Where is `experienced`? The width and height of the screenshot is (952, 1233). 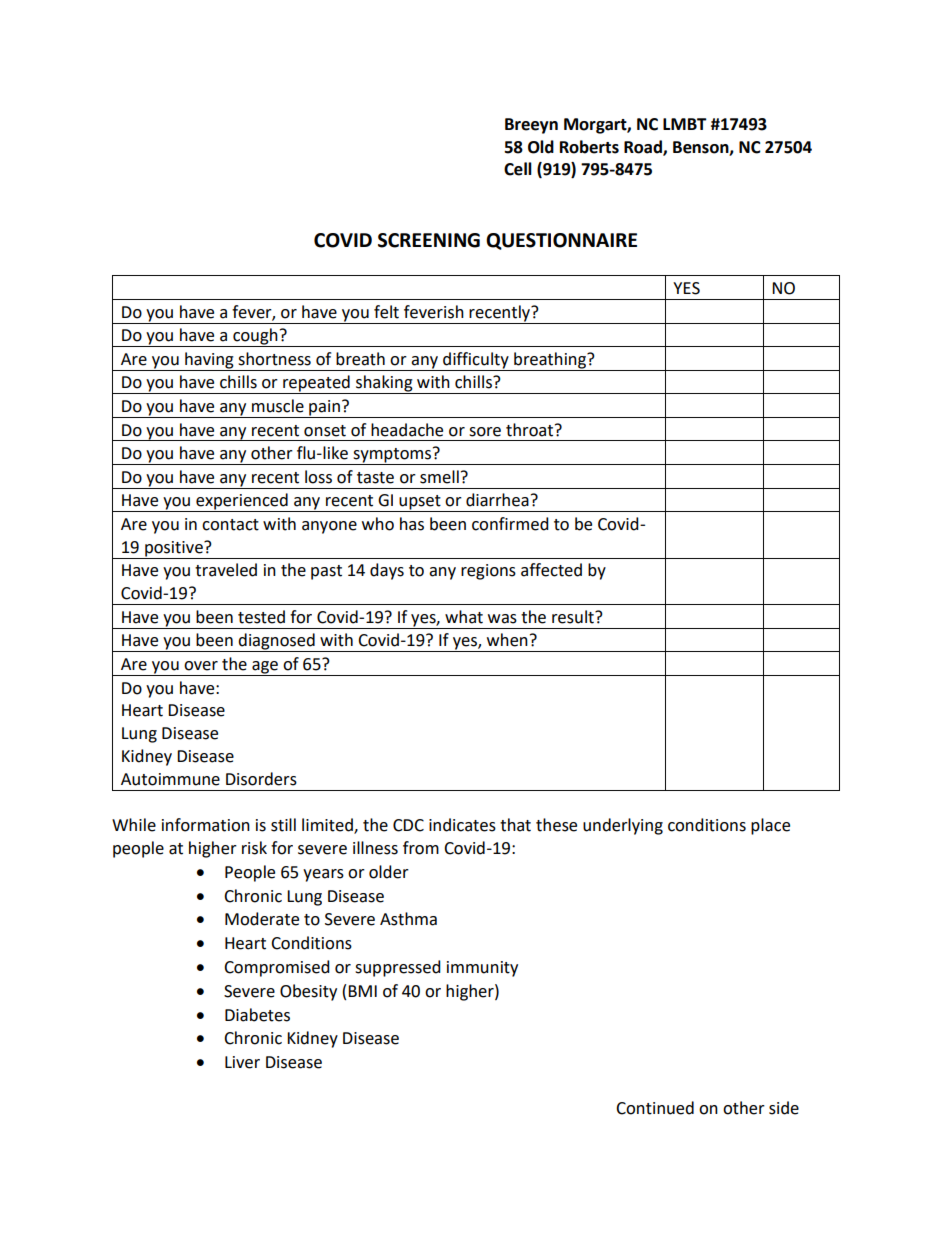
experienced is located at coordinates (242, 502).
